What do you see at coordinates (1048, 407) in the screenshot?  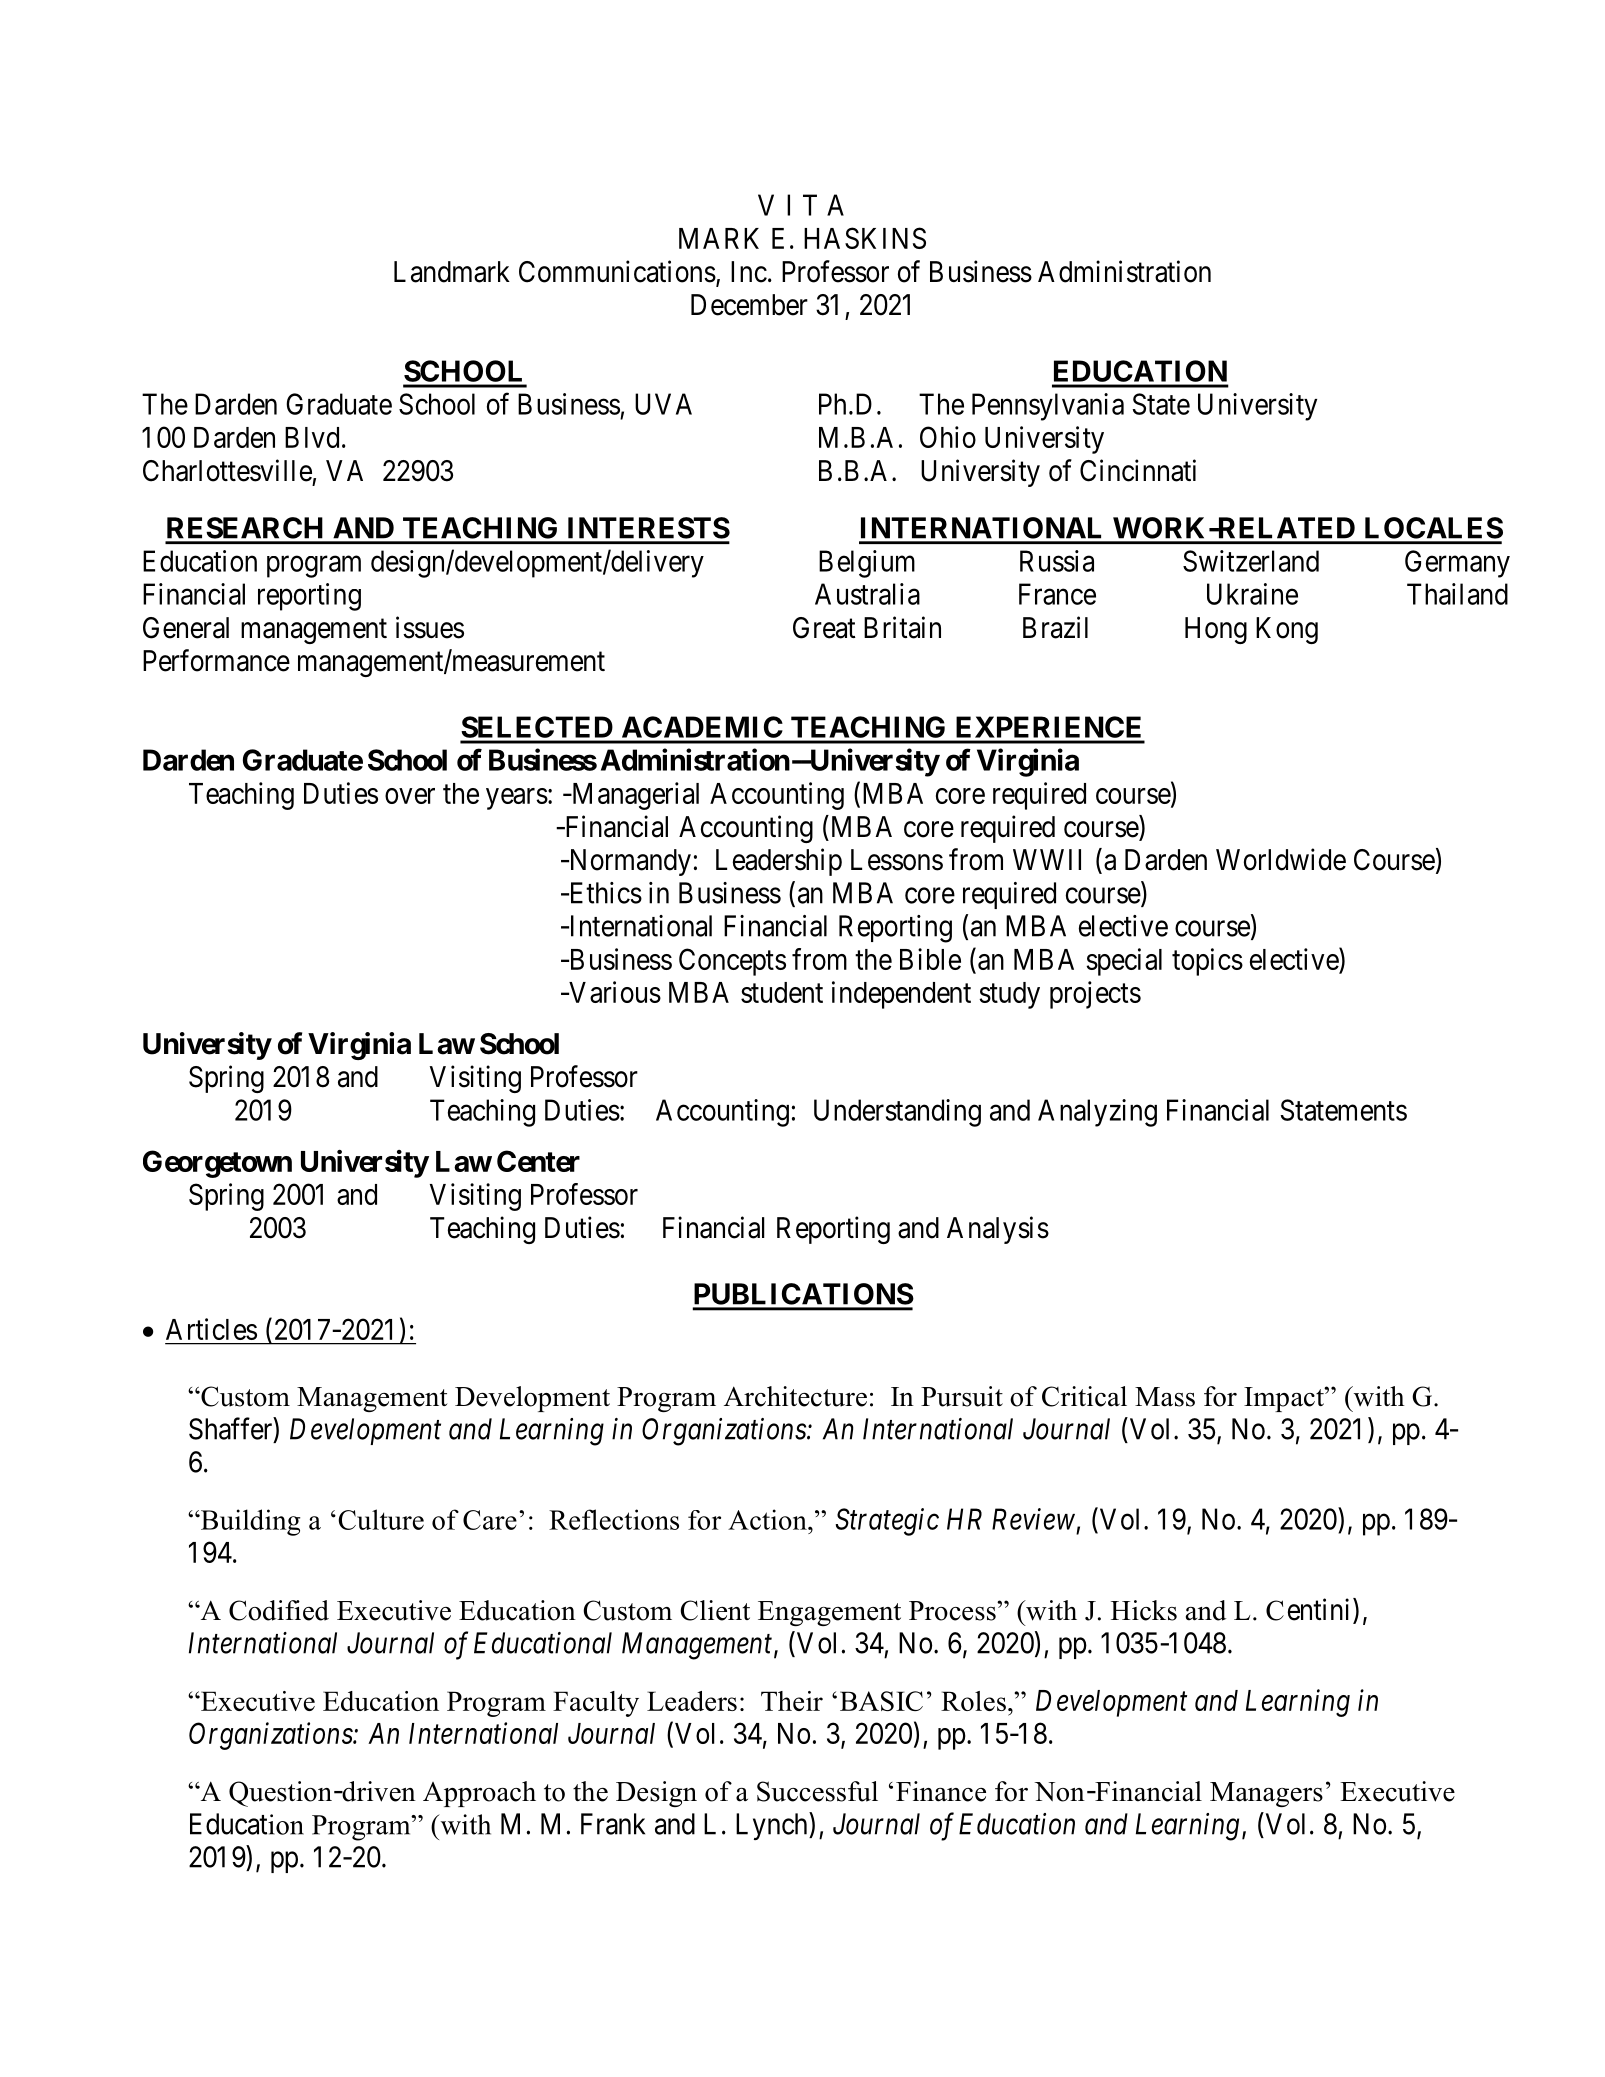 I see `Pennsylvania` at bounding box center [1048, 407].
